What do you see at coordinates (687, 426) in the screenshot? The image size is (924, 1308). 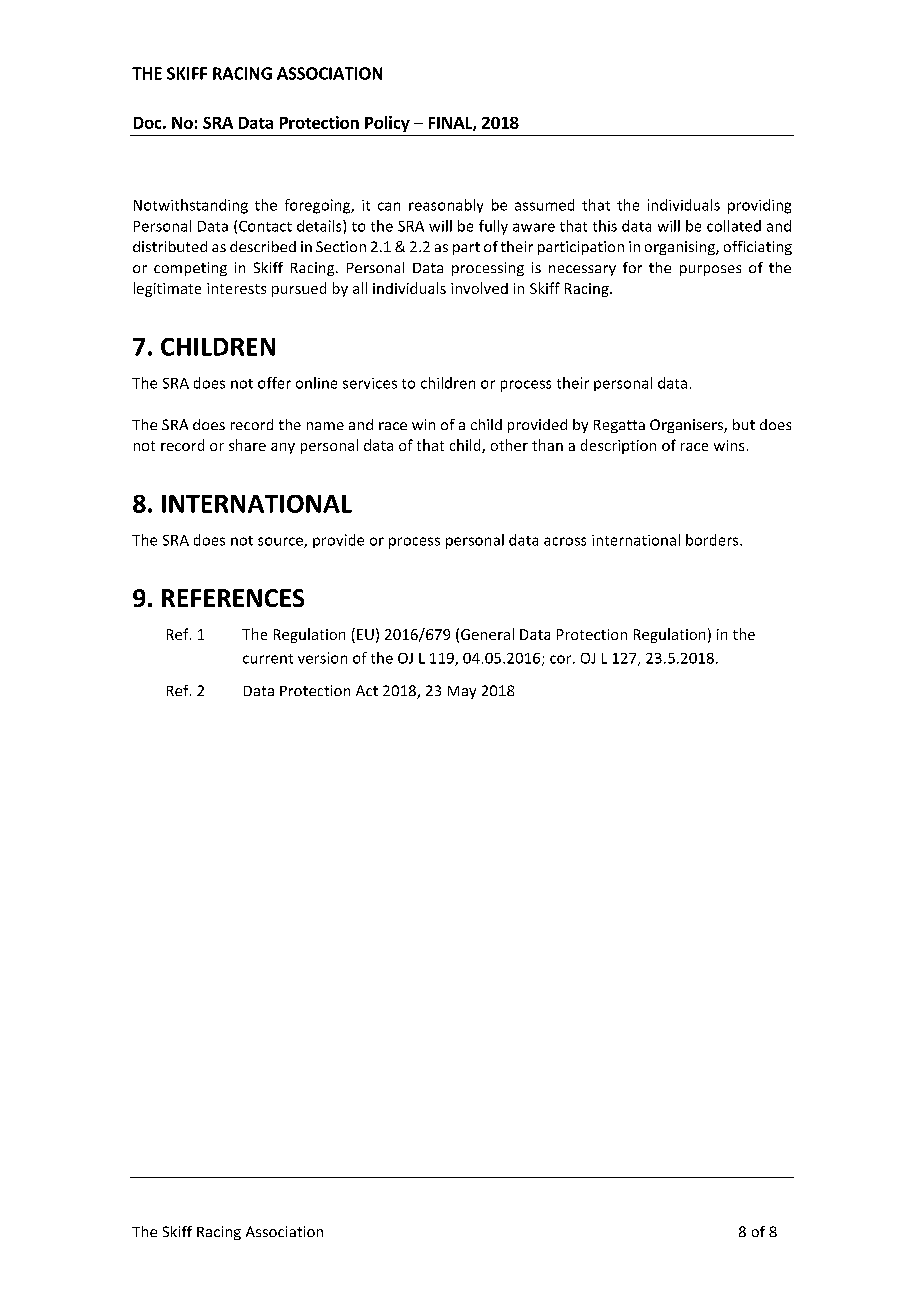 I see `Organisers` at bounding box center [687, 426].
